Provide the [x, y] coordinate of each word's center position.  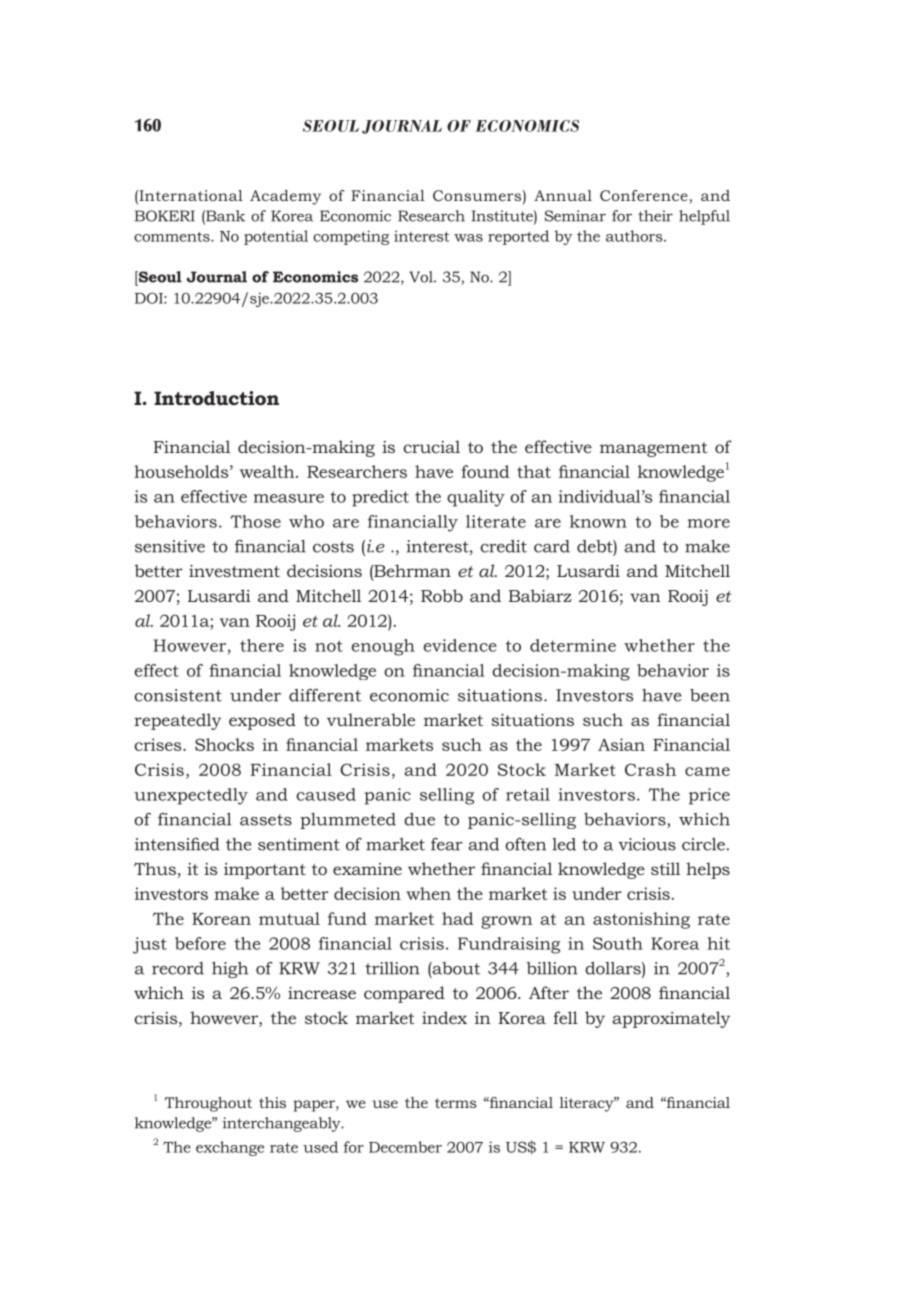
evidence [460, 645]
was [468, 238]
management [653, 449]
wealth [268, 471]
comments [173, 237]
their [655, 216]
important [265, 871]
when [428, 893]
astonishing [641, 920]
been [710, 695]
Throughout [208, 1104]
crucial [431, 446]
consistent [178, 695]
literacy [588, 1104]
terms [455, 1103]
